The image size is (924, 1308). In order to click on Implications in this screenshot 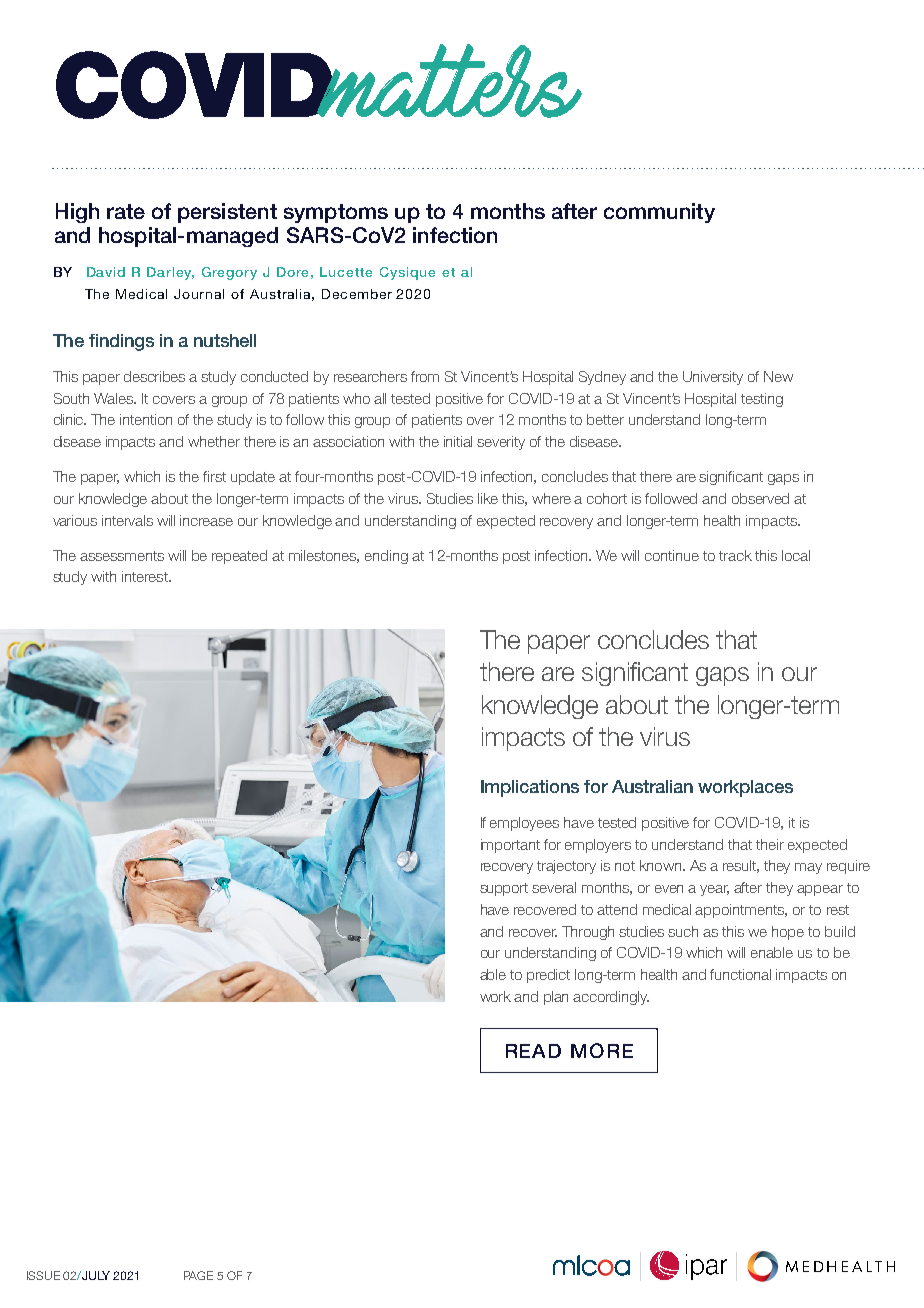, I will do `click(530, 788)`.
